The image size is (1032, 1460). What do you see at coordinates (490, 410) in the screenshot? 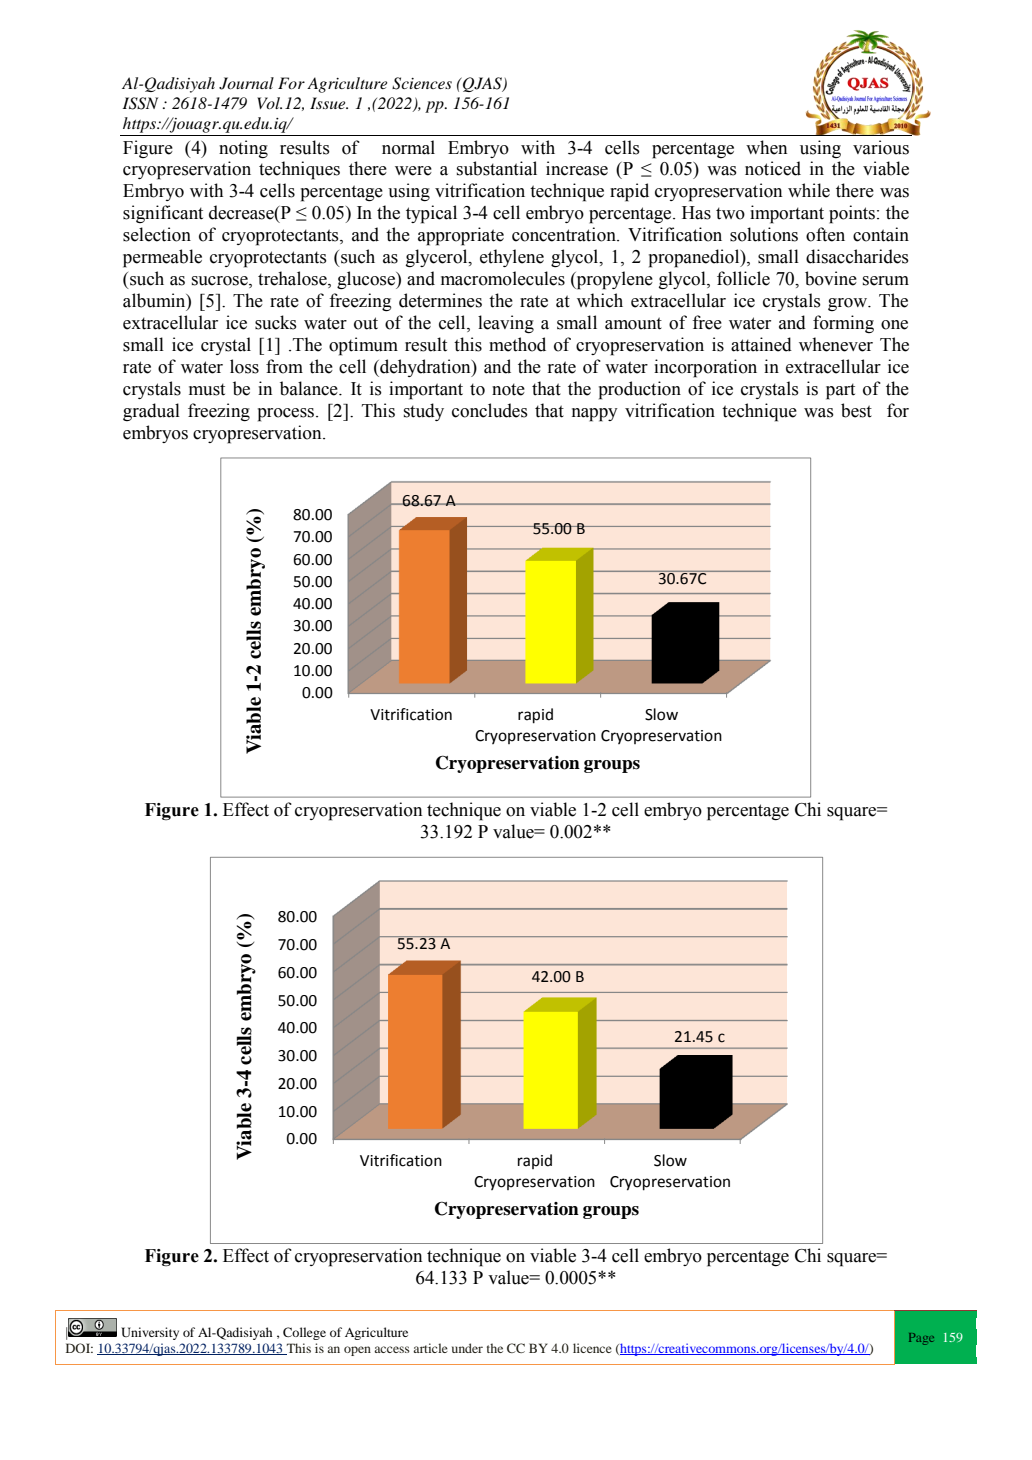
I see `concludes` at bounding box center [490, 410].
